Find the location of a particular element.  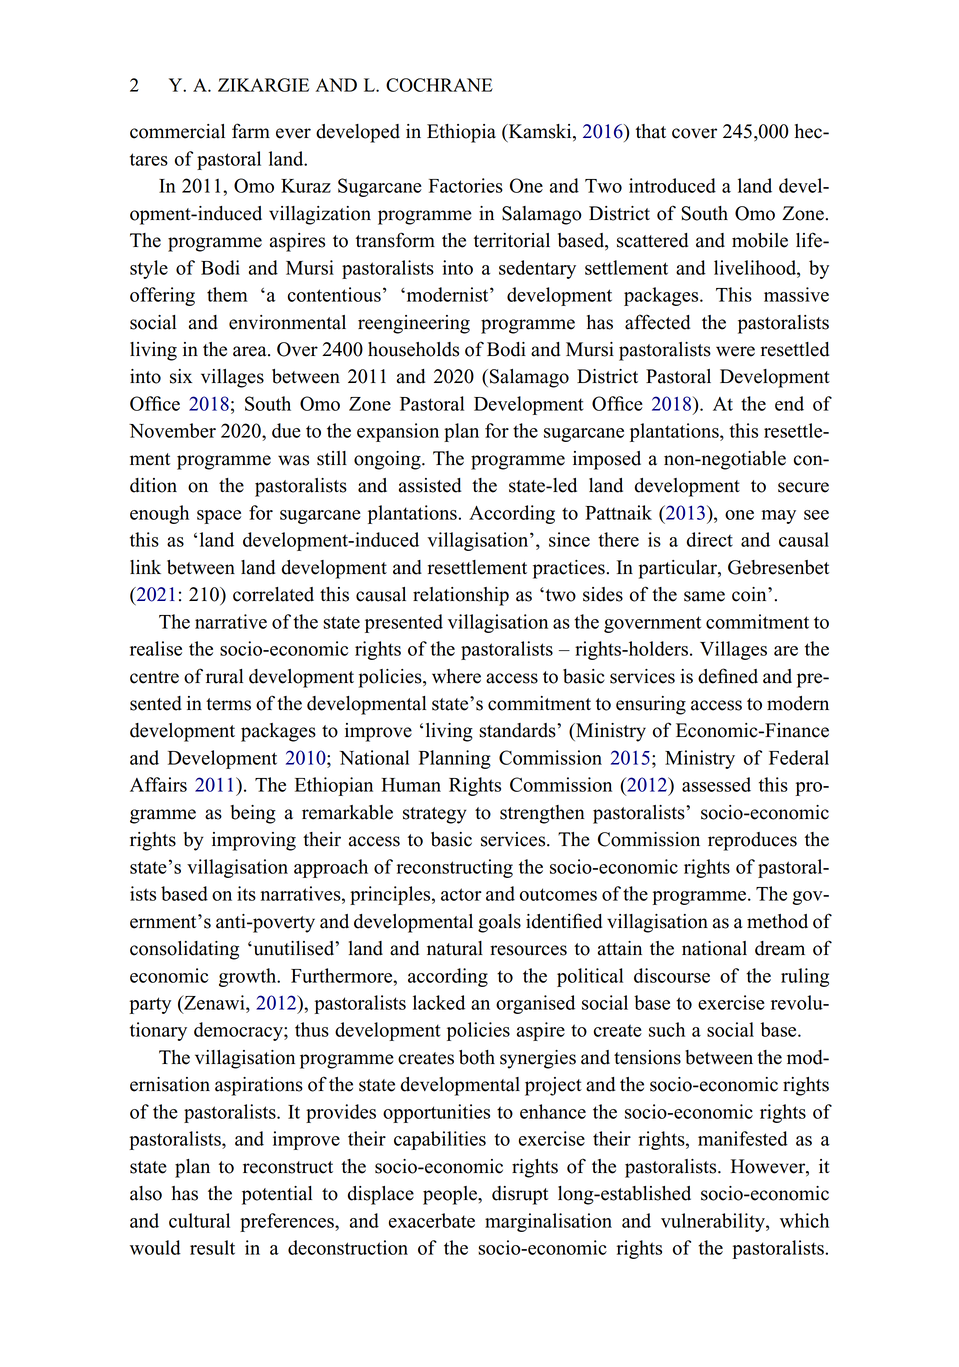

where is located at coordinates (456, 676).
